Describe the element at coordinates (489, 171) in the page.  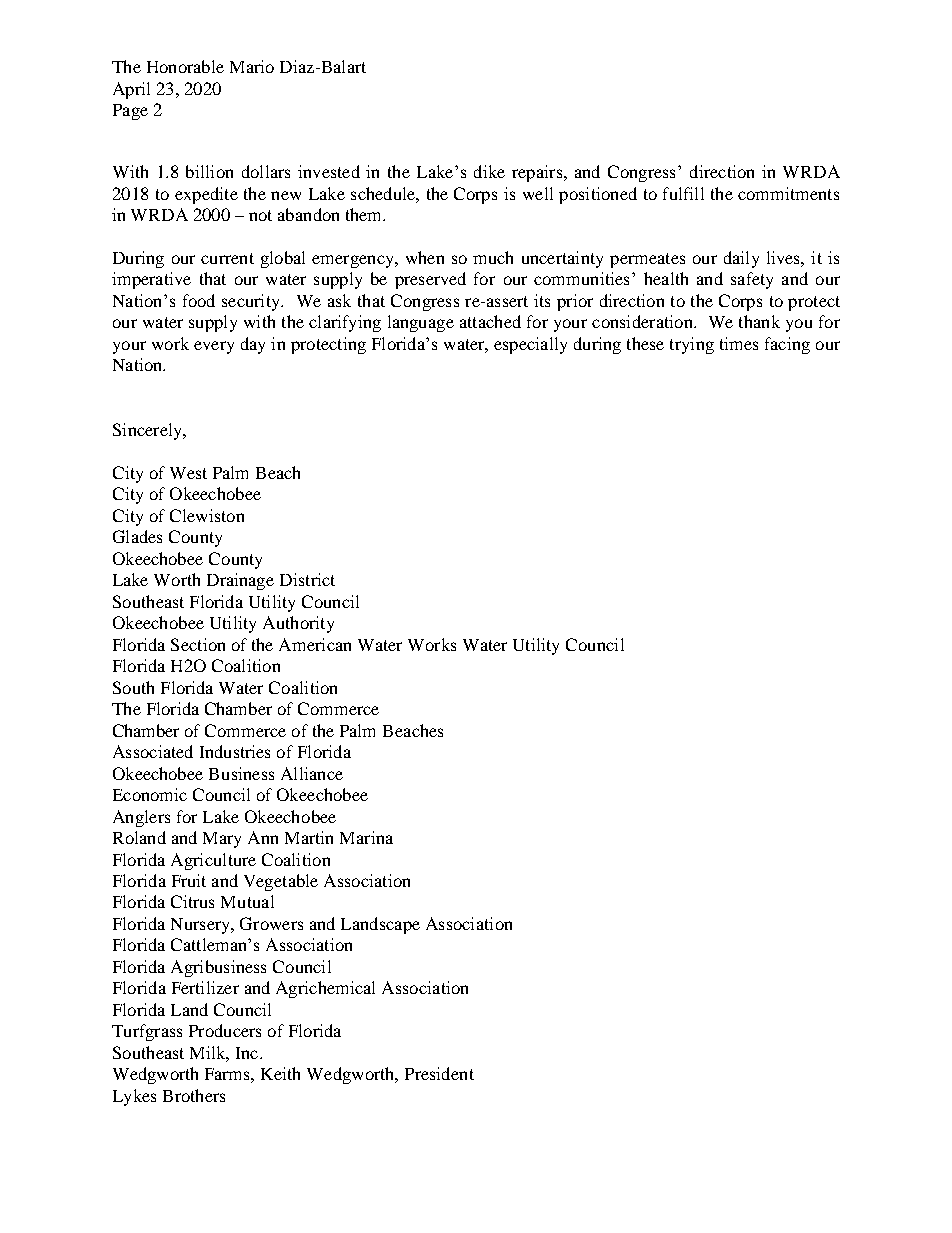
I see `dike` at that location.
